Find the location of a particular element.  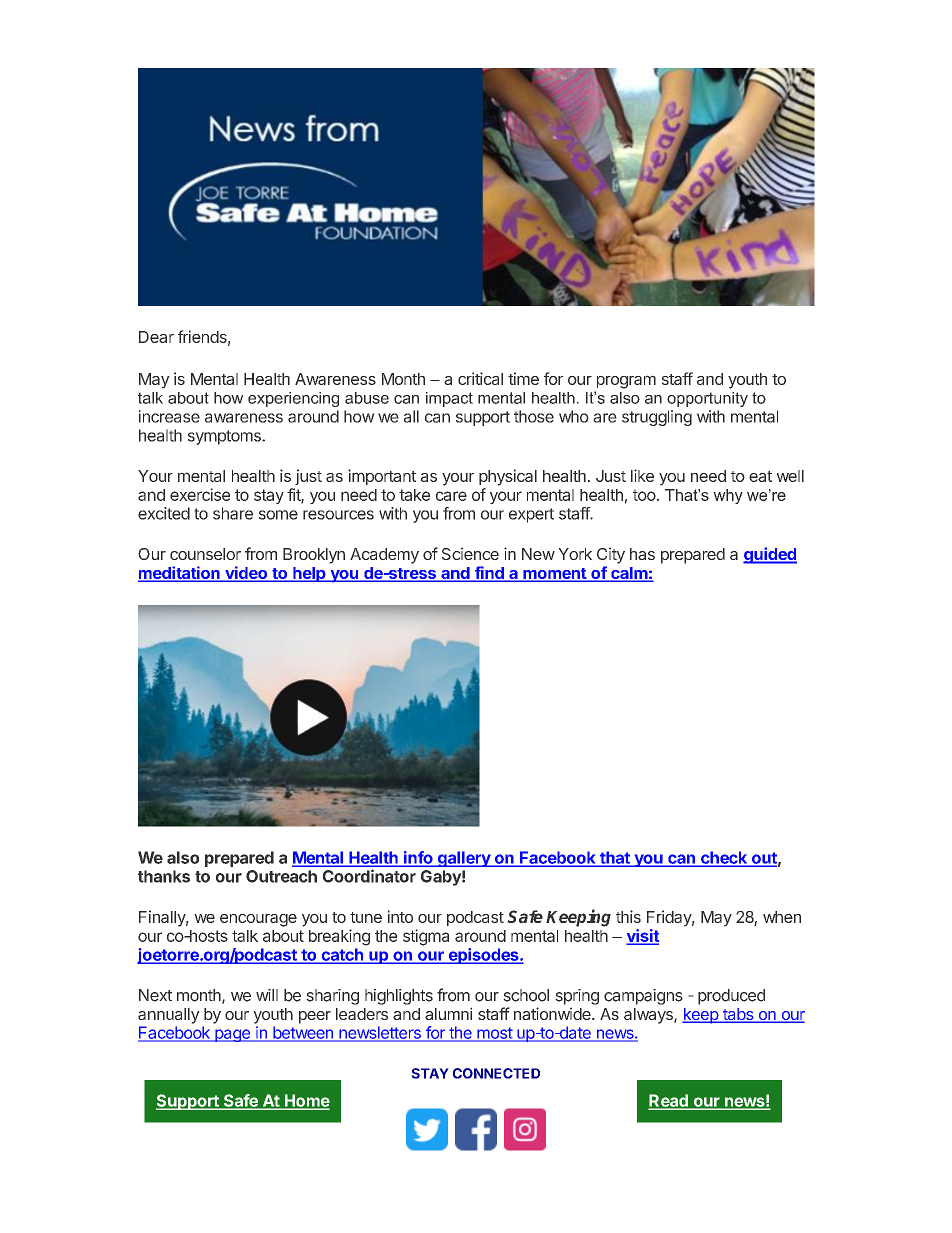

critical is located at coordinates (480, 378).
